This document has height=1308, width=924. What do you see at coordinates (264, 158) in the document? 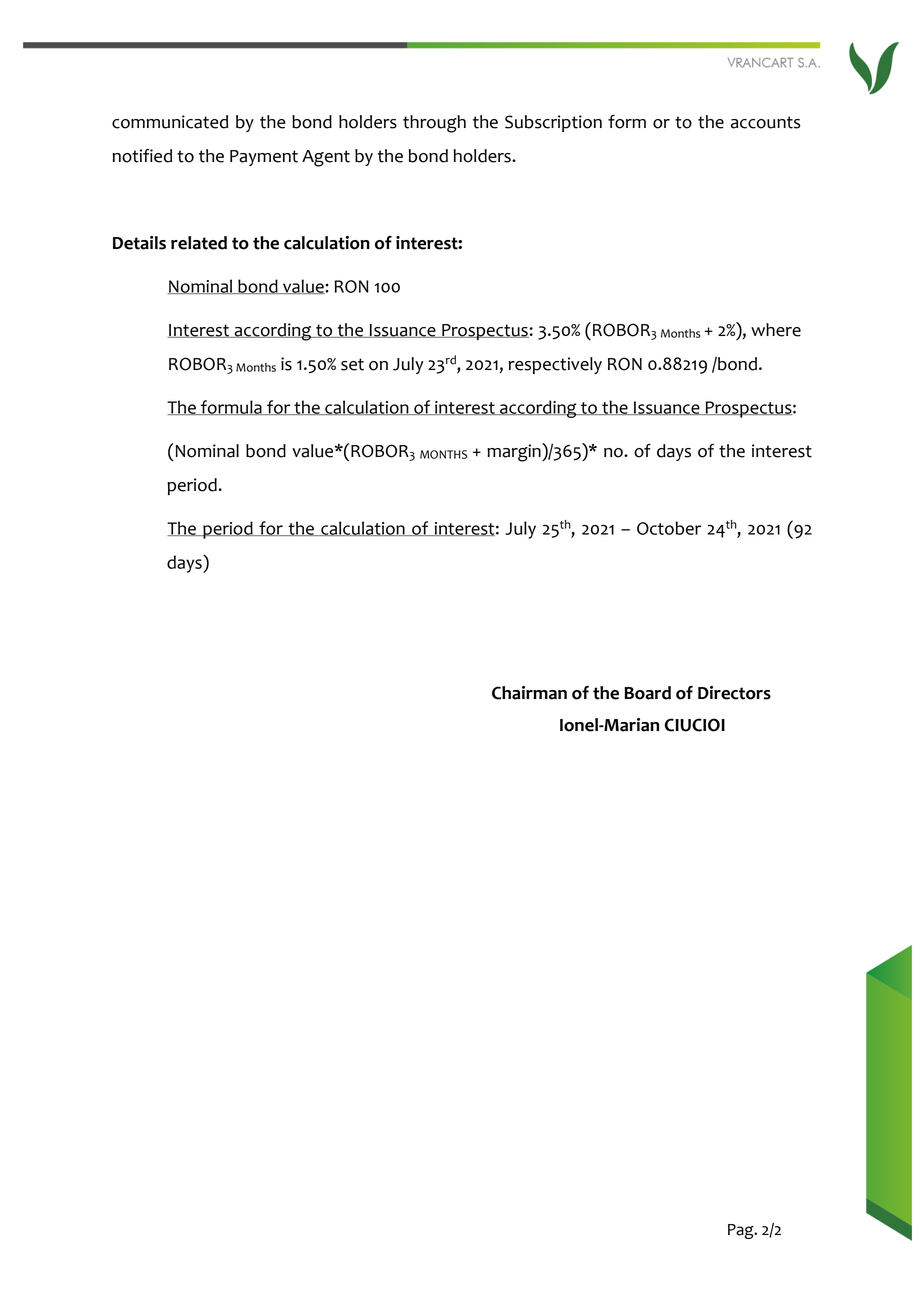
I see `Payment` at bounding box center [264, 158].
